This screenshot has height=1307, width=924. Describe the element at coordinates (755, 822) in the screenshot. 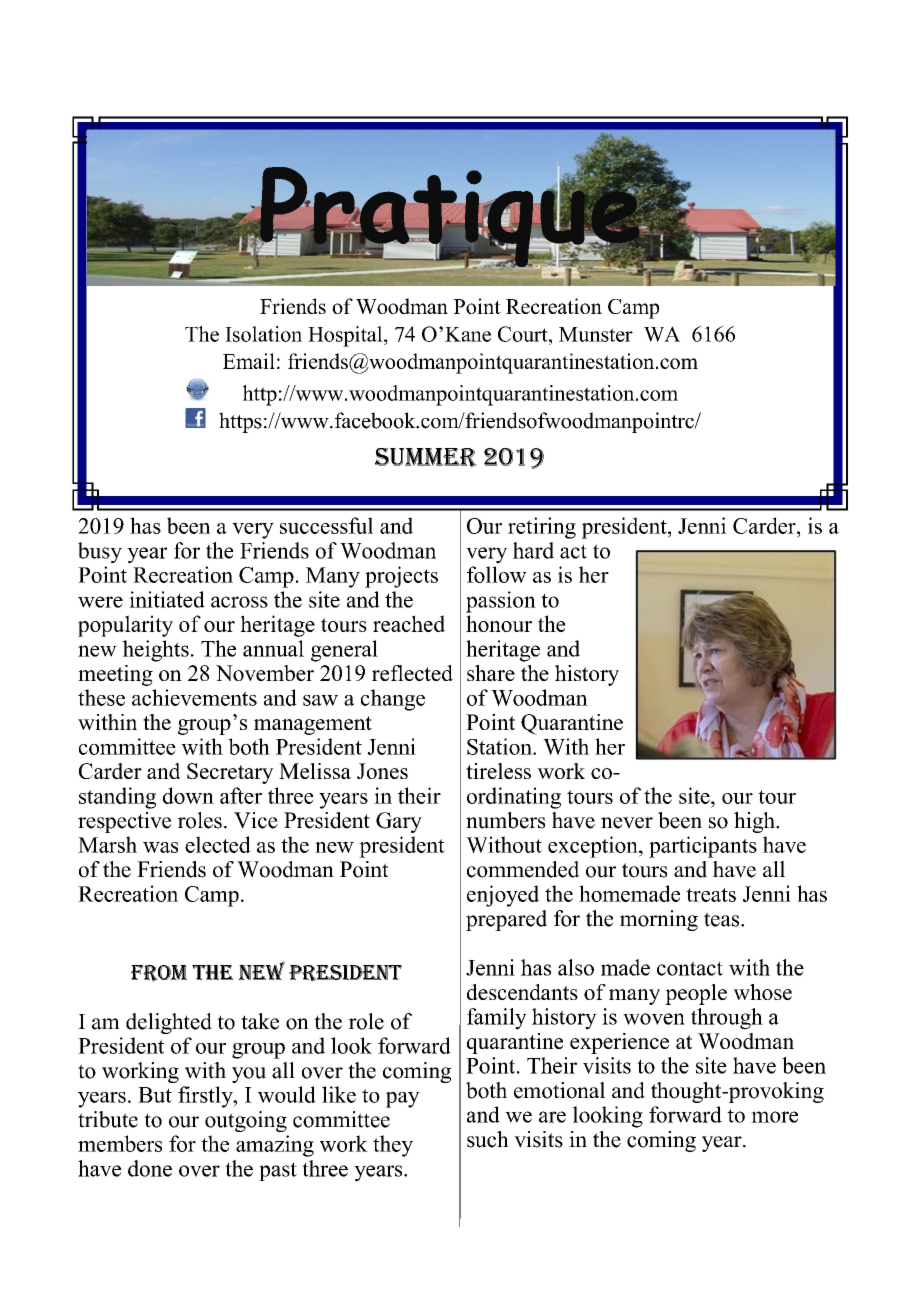

I see `high` at that location.
